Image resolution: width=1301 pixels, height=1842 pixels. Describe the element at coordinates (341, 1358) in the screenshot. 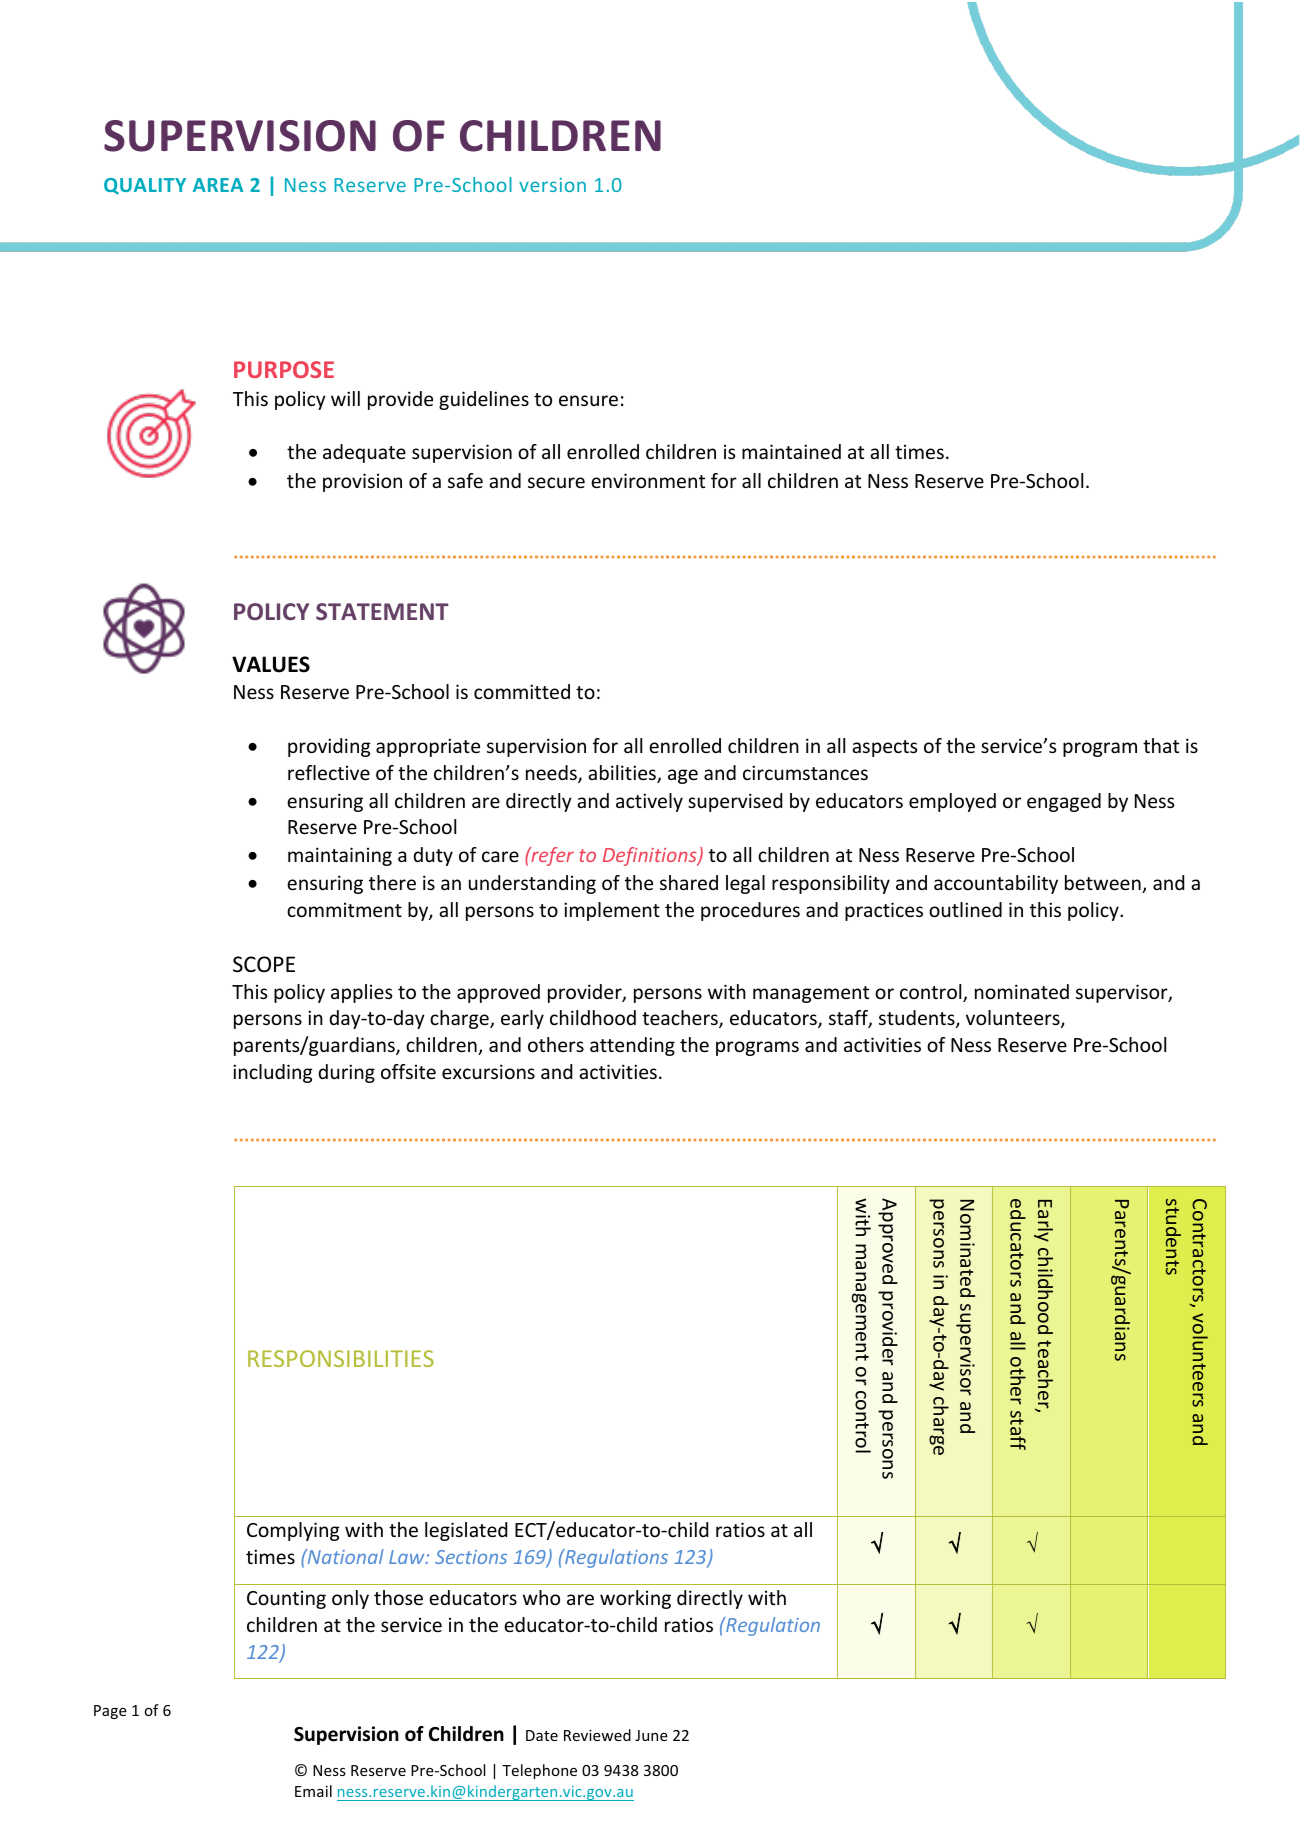

I see `RESPONSIBILITIES` at that location.
